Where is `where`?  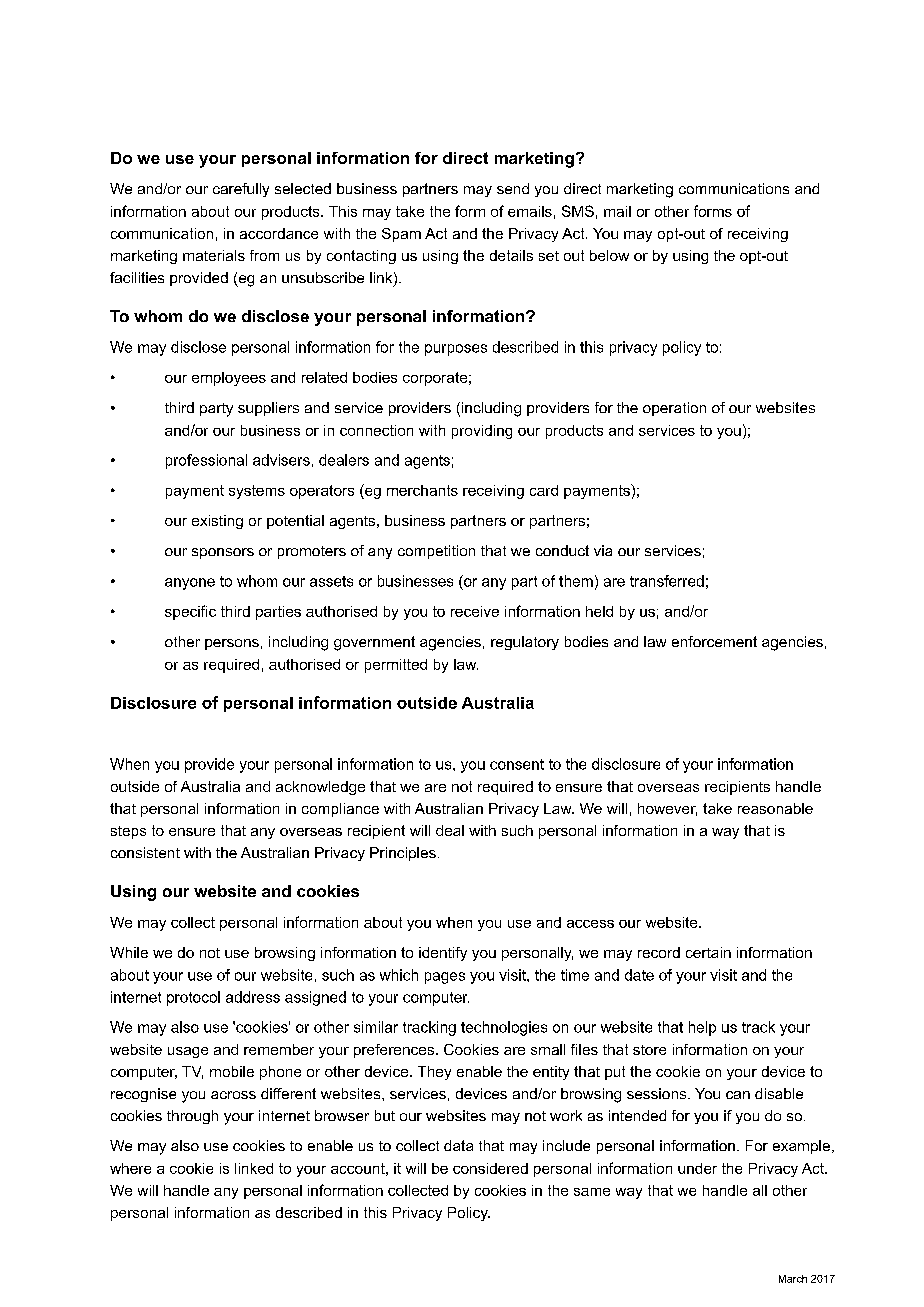
where is located at coordinates (130, 1168).
